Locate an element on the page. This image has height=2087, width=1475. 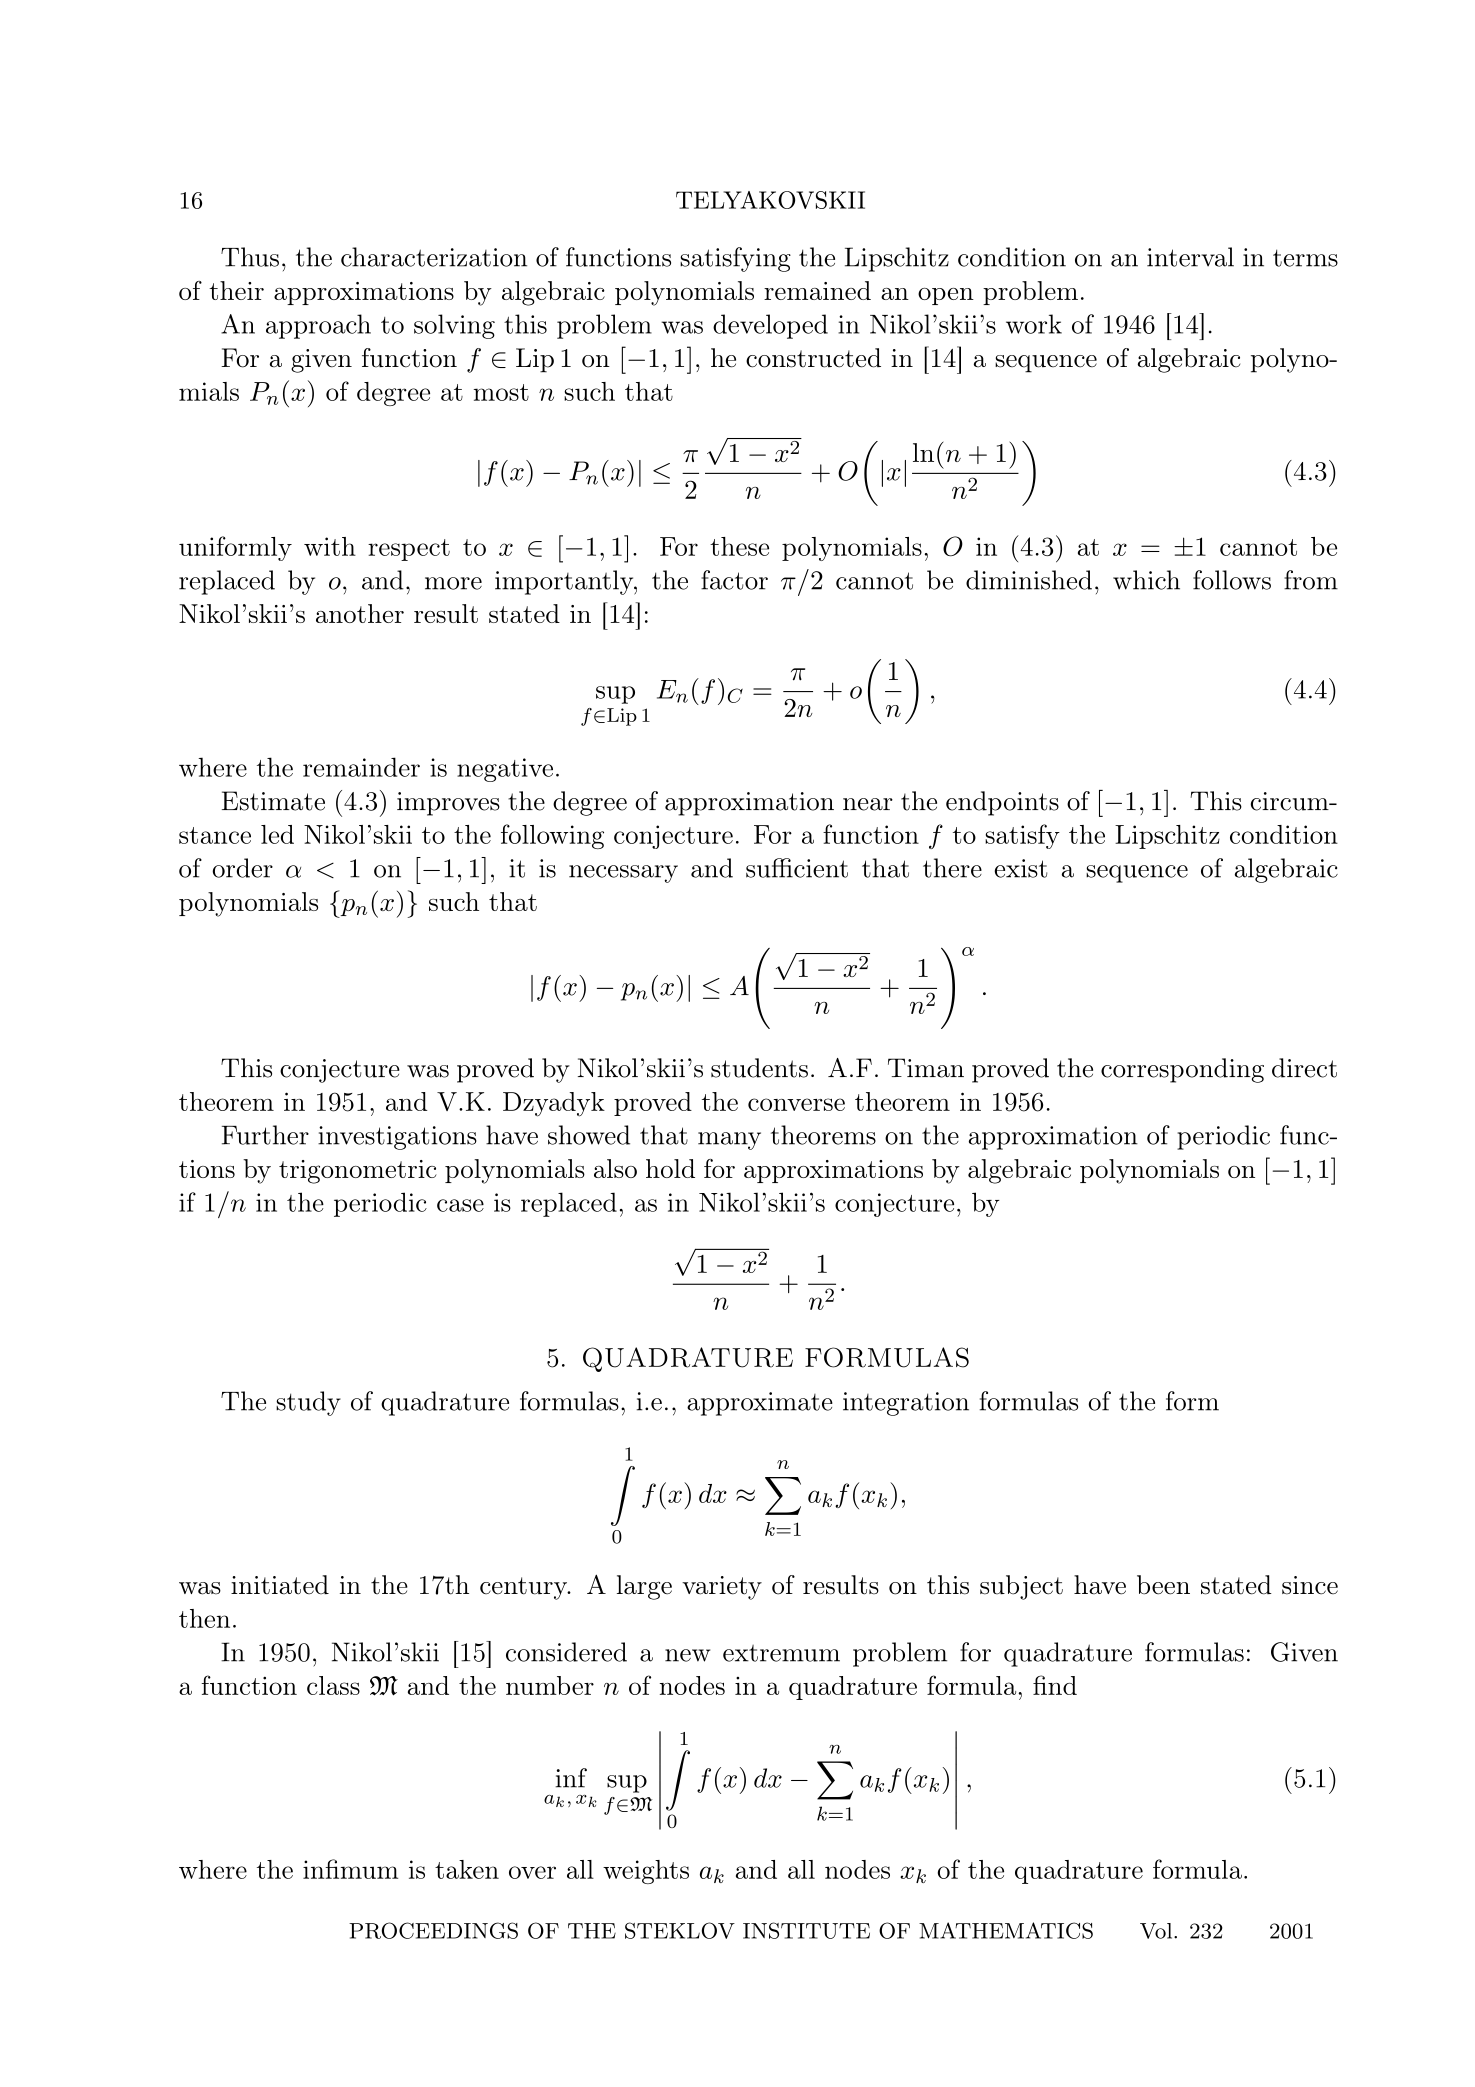
another is located at coordinates (360, 613).
